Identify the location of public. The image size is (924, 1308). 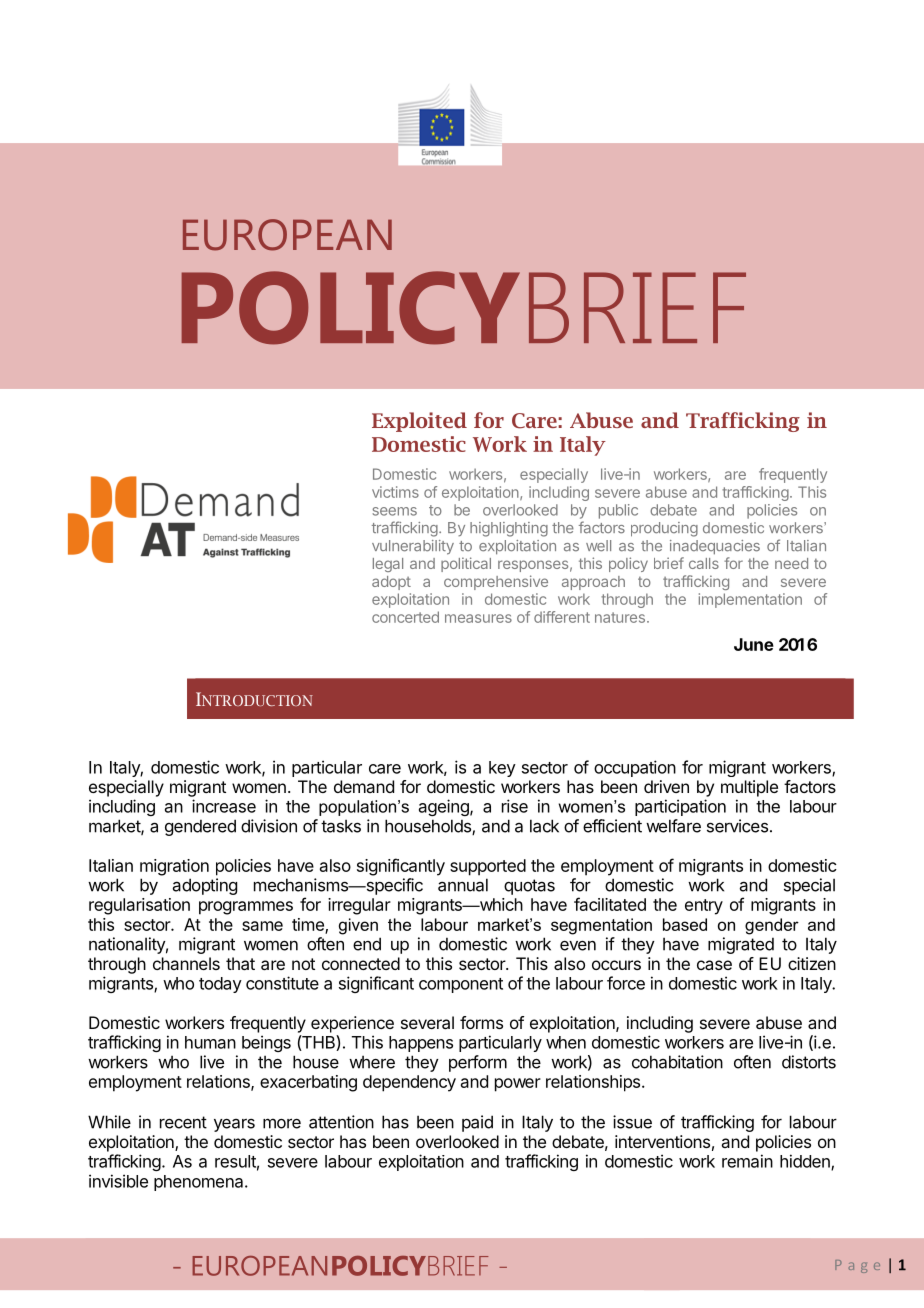
(618, 511).
